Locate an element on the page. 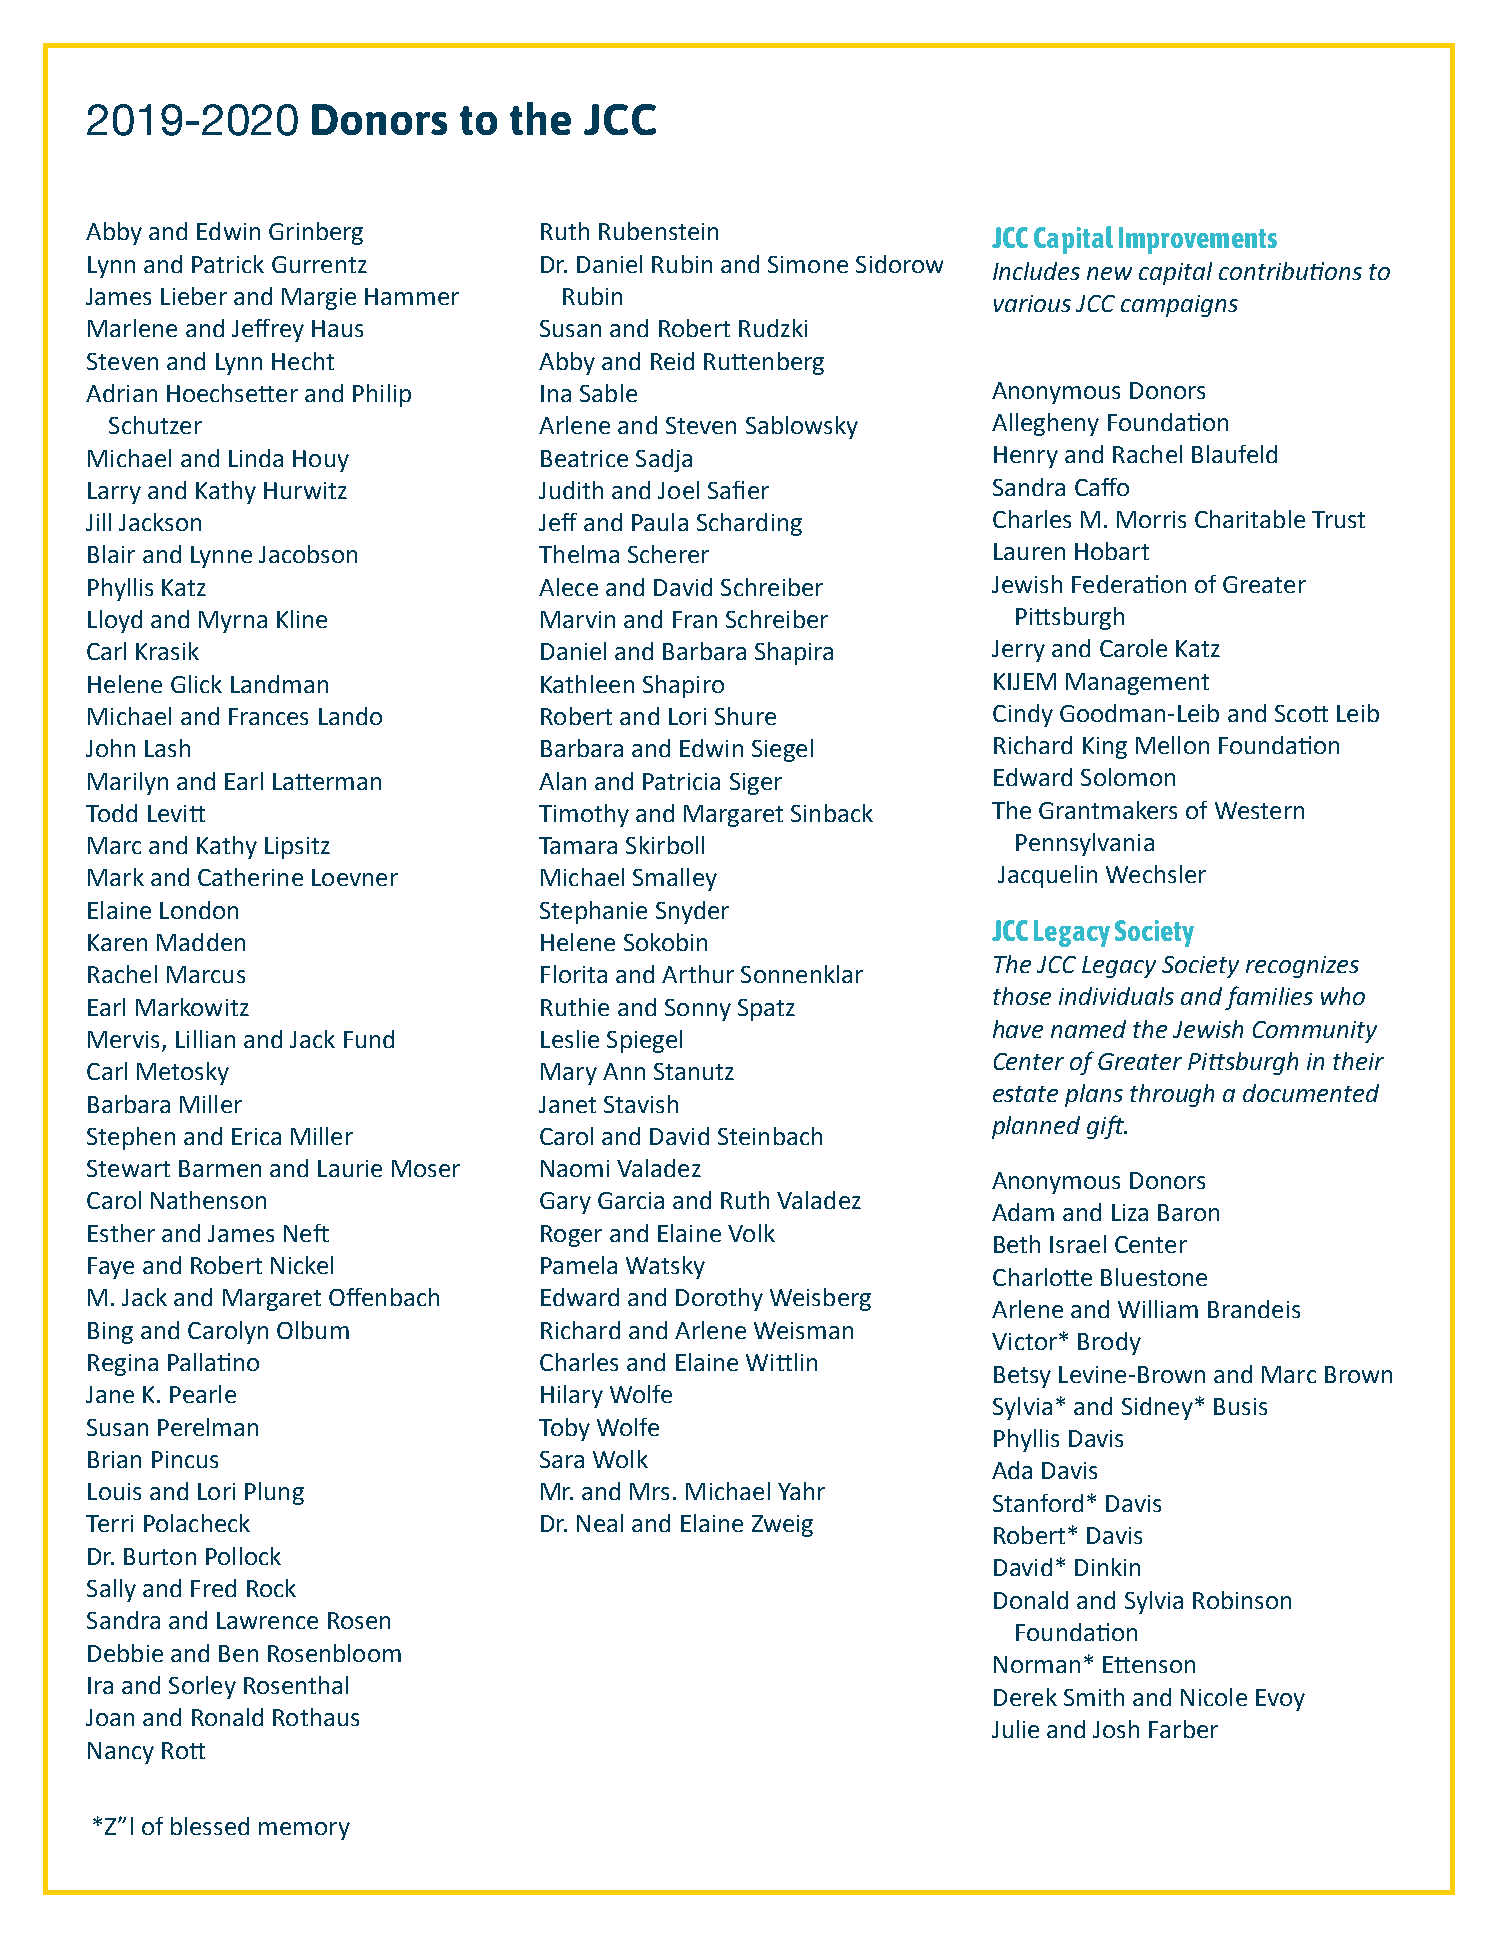 This image has width=1498, height=1938. campaigns is located at coordinates (1179, 306).
